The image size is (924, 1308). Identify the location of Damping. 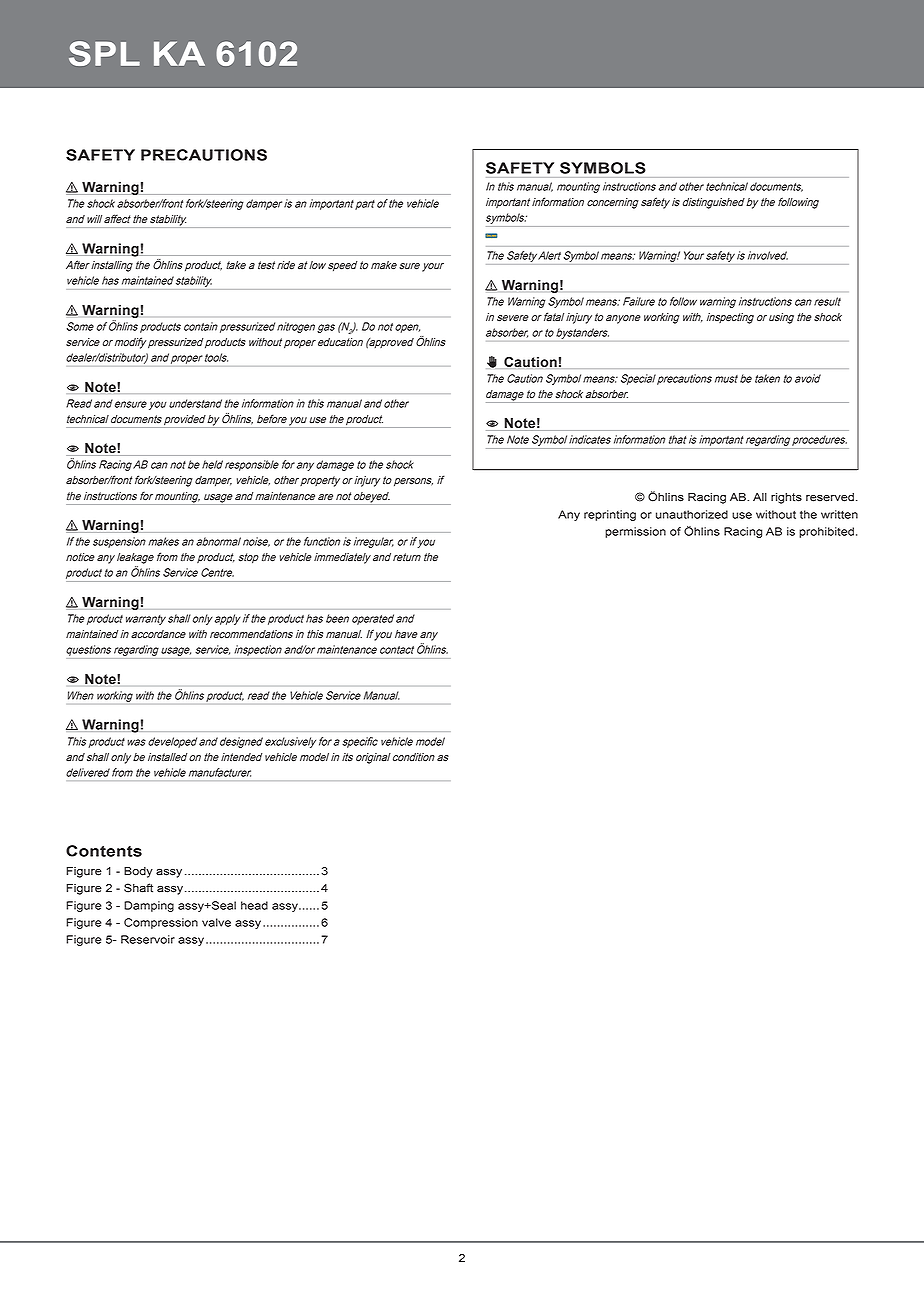
(149, 906).
